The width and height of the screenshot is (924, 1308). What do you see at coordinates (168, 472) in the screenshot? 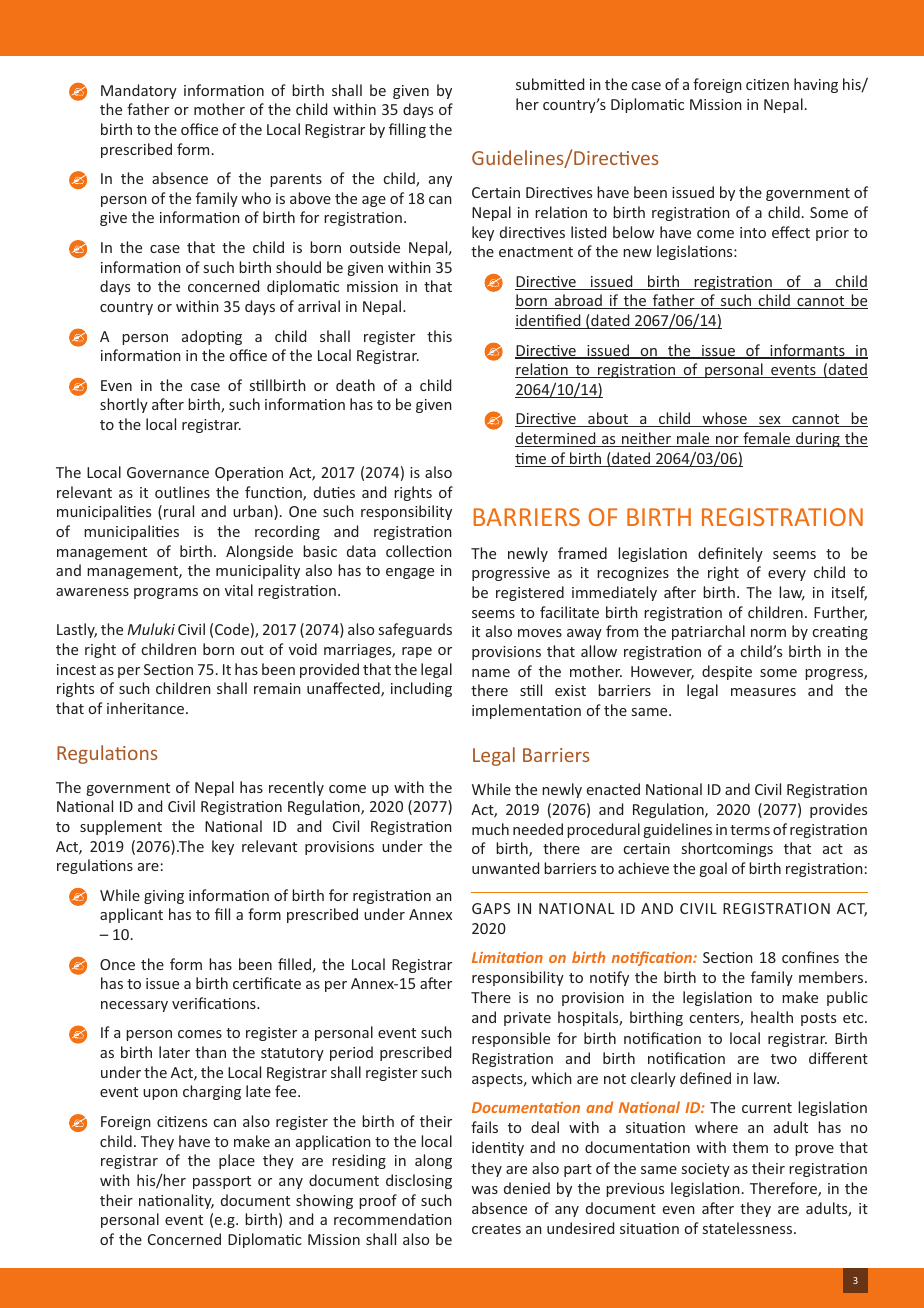
I see `Governance` at bounding box center [168, 472].
